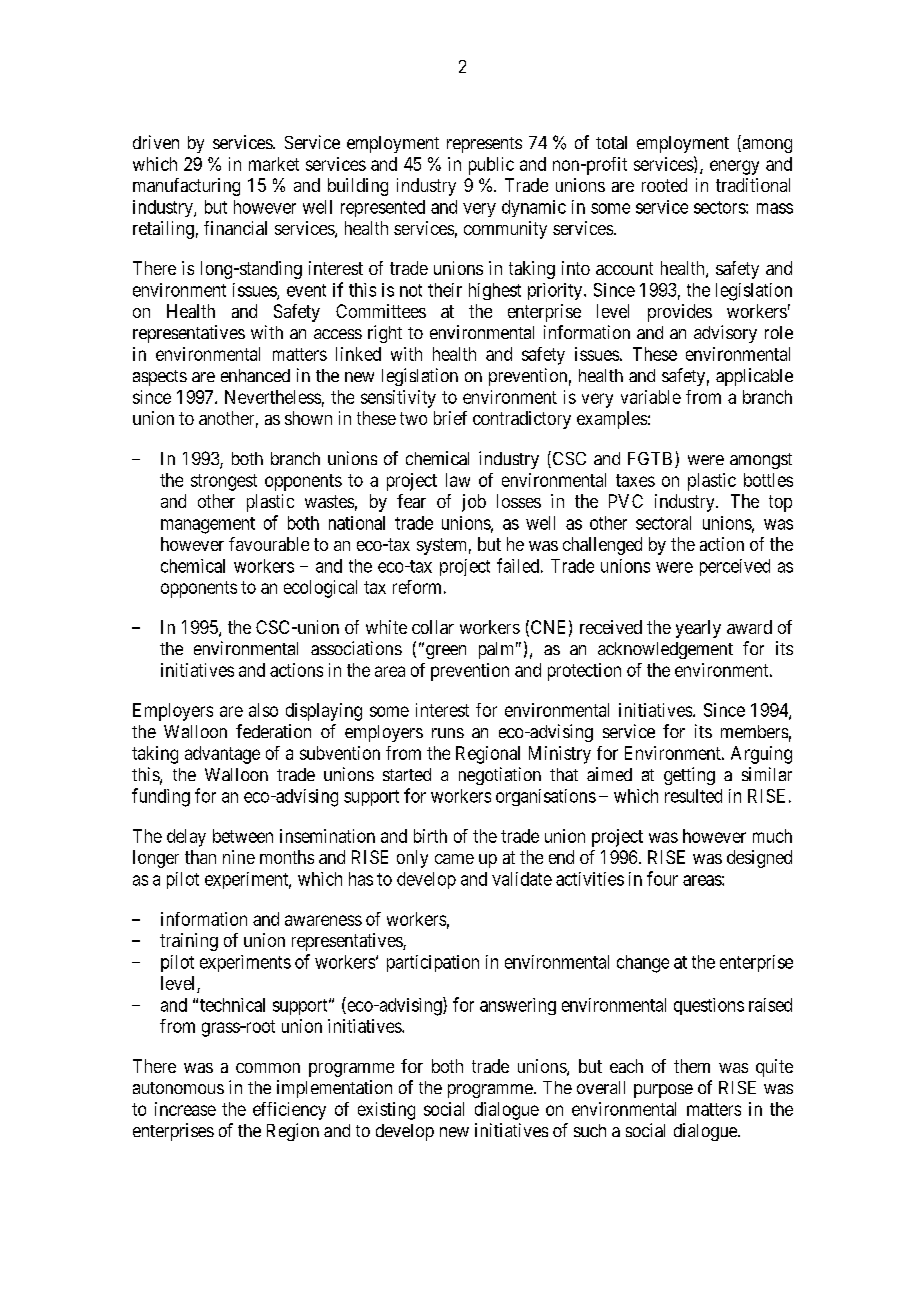 The image size is (924, 1308). I want to click on energy, so click(734, 167).
